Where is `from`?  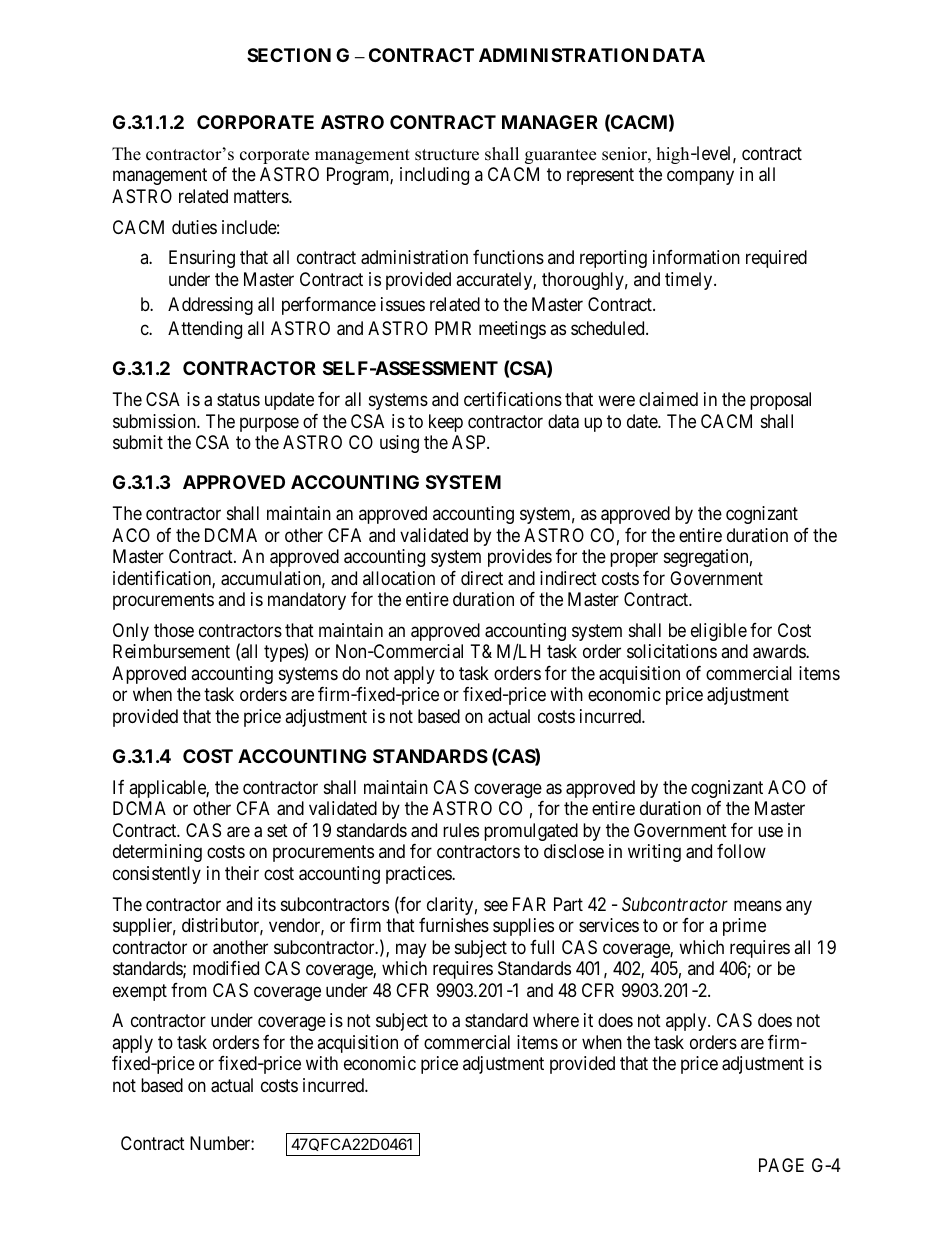 from is located at coordinates (189, 990).
